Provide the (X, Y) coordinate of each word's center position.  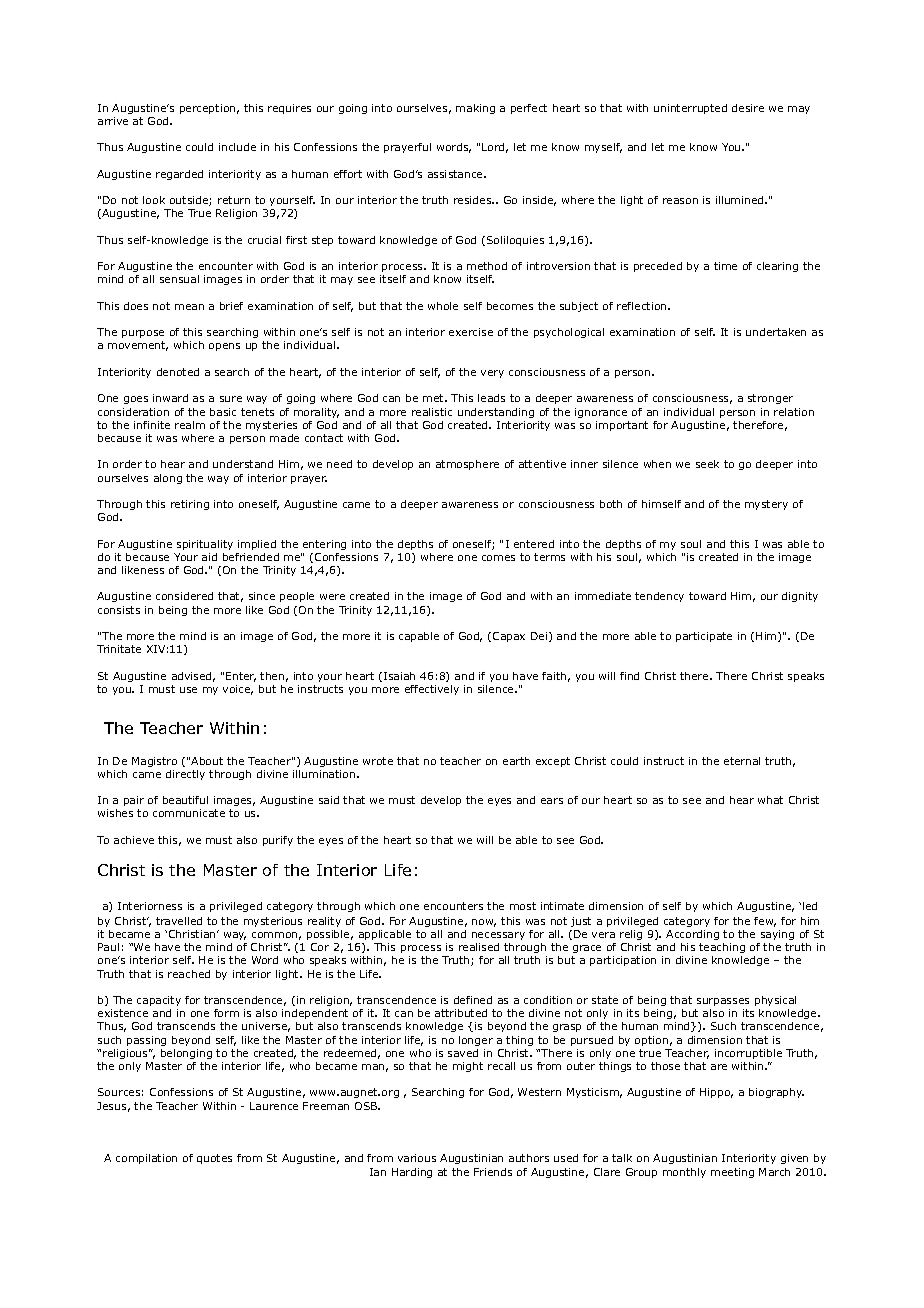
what (770, 800)
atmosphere (467, 465)
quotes (214, 1159)
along (168, 479)
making (475, 109)
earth (516, 761)
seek (707, 464)
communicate (189, 813)
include (237, 147)
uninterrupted (690, 109)
